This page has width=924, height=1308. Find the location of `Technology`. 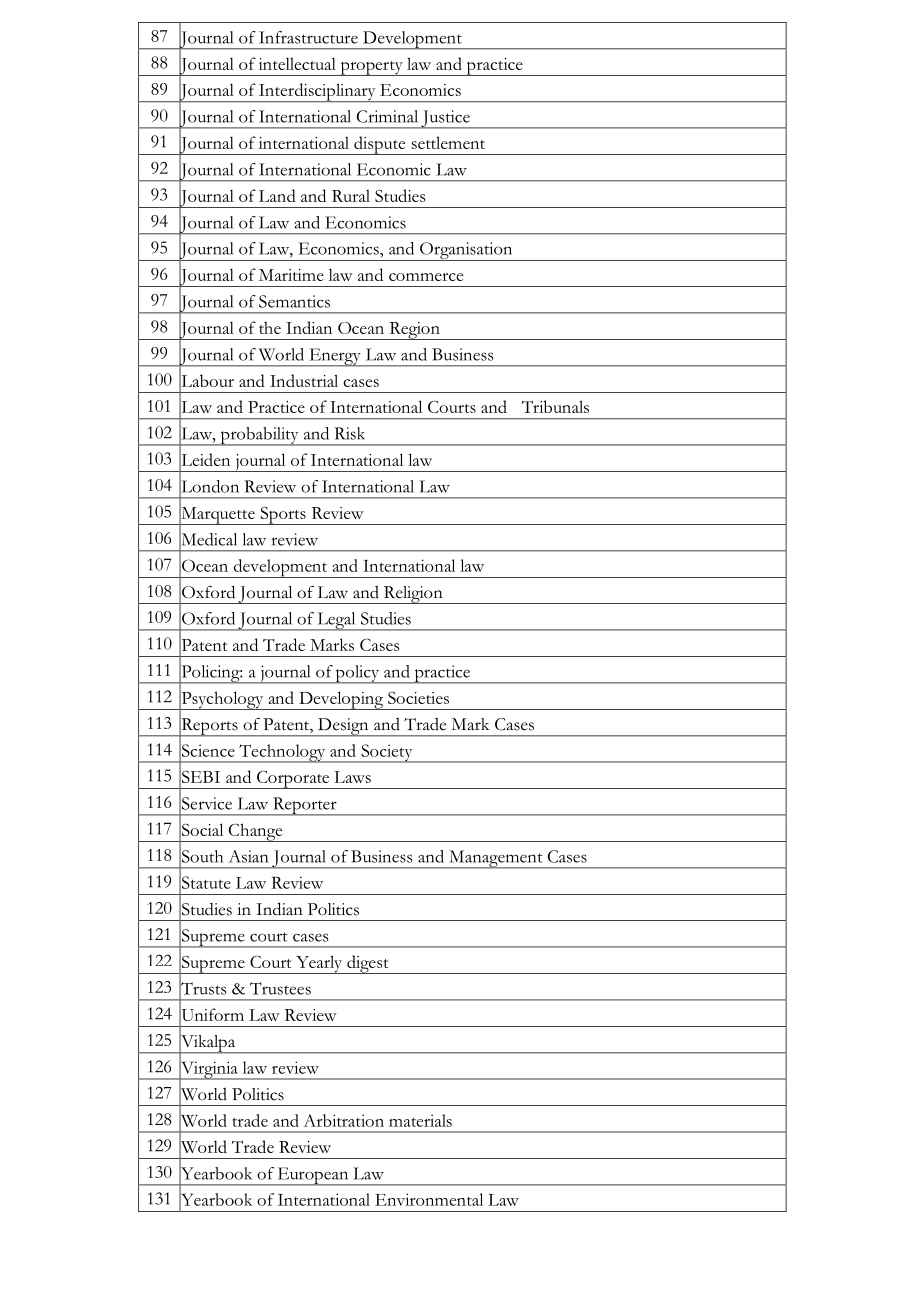

Technology is located at coordinates (282, 753).
